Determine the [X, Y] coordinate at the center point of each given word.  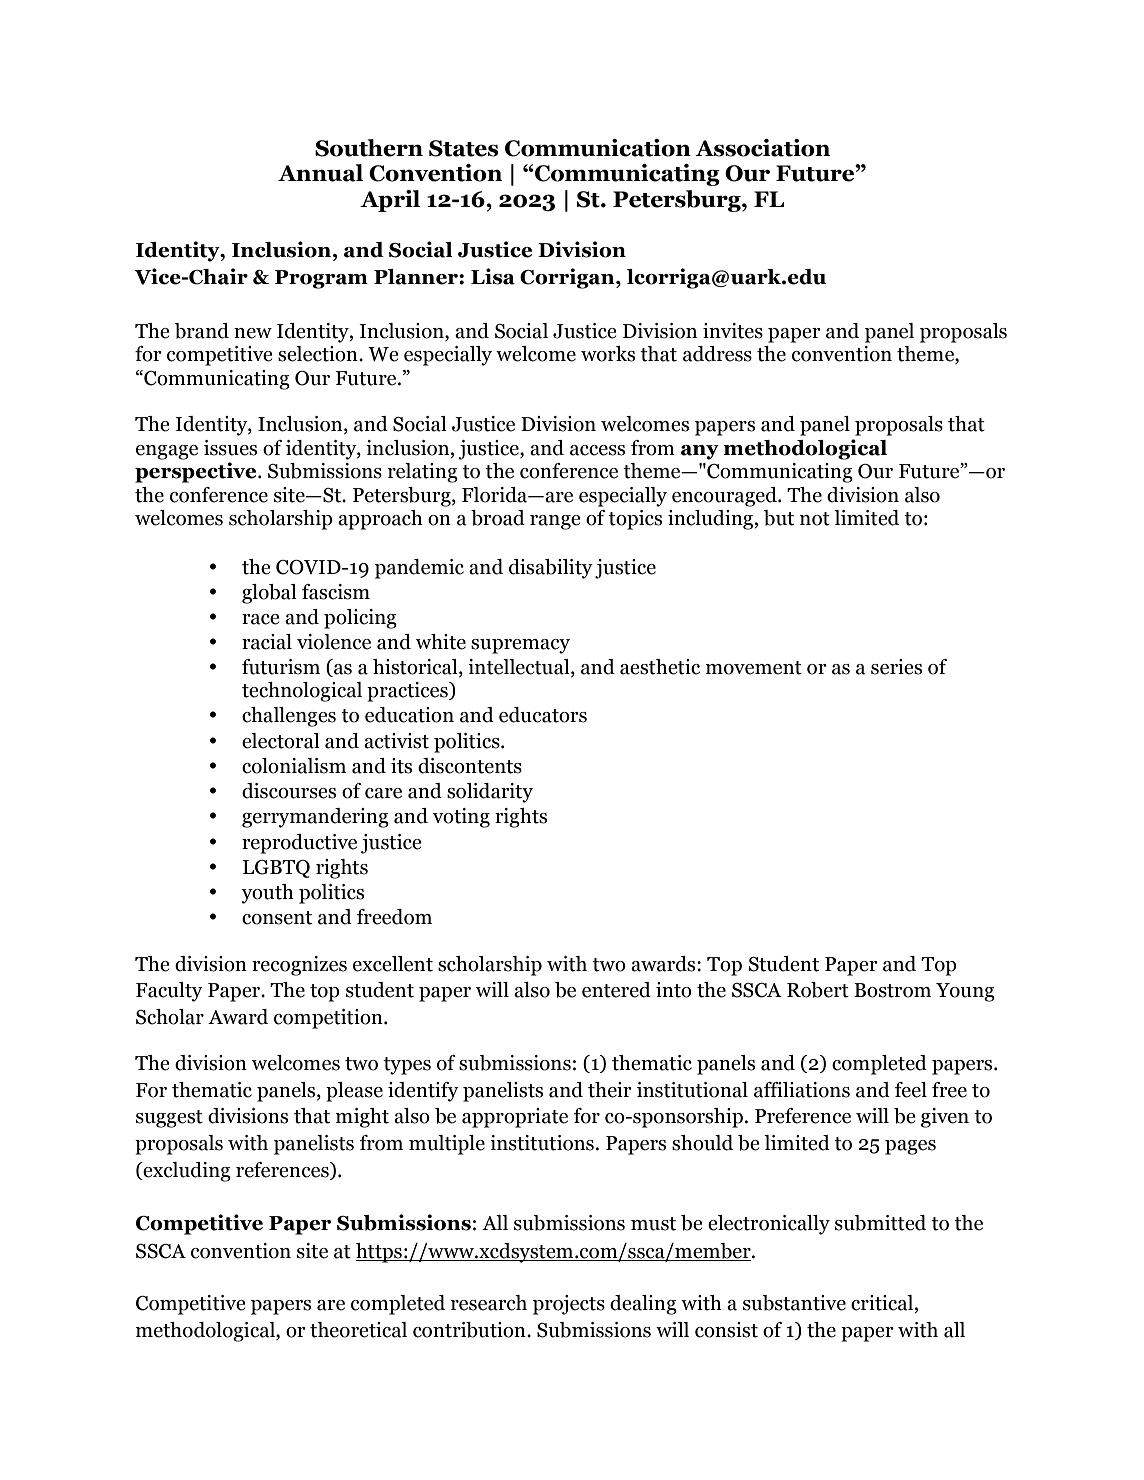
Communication [598, 148]
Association [762, 148]
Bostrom [892, 990]
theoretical [358, 1330]
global [269, 594]
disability [551, 569]
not [815, 519]
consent [277, 918]
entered [616, 990]
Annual [320, 173]
